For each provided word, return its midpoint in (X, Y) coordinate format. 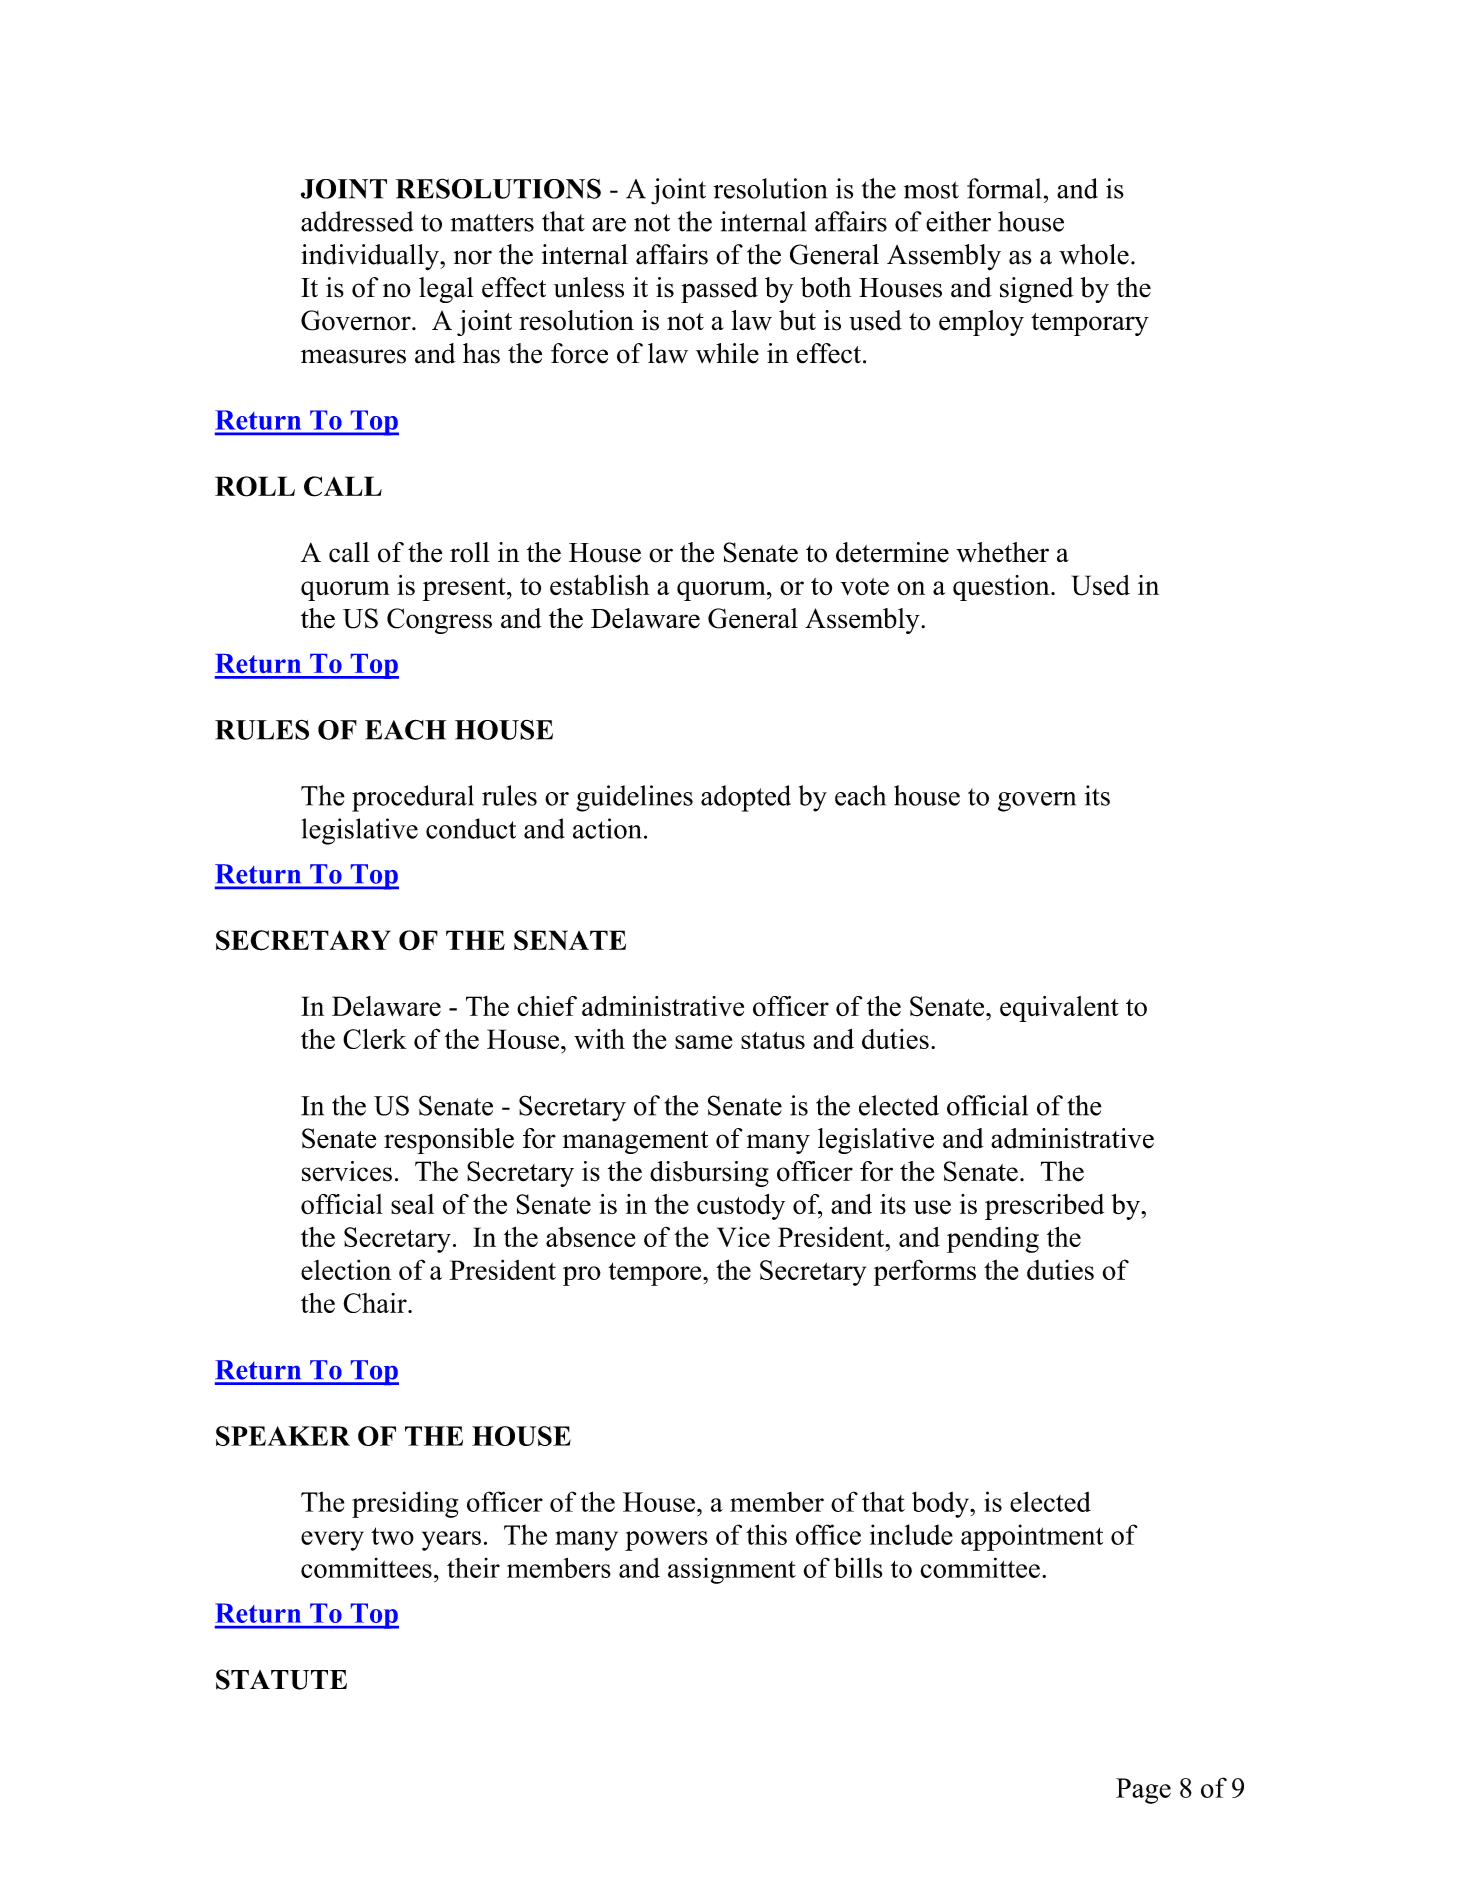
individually (371, 257)
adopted (746, 798)
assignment (732, 1571)
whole (1094, 254)
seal (412, 1204)
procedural (413, 798)
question (1002, 588)
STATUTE (281, 1679)
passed (719, 290)
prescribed (1044, 1207)
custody (741, 1207)
